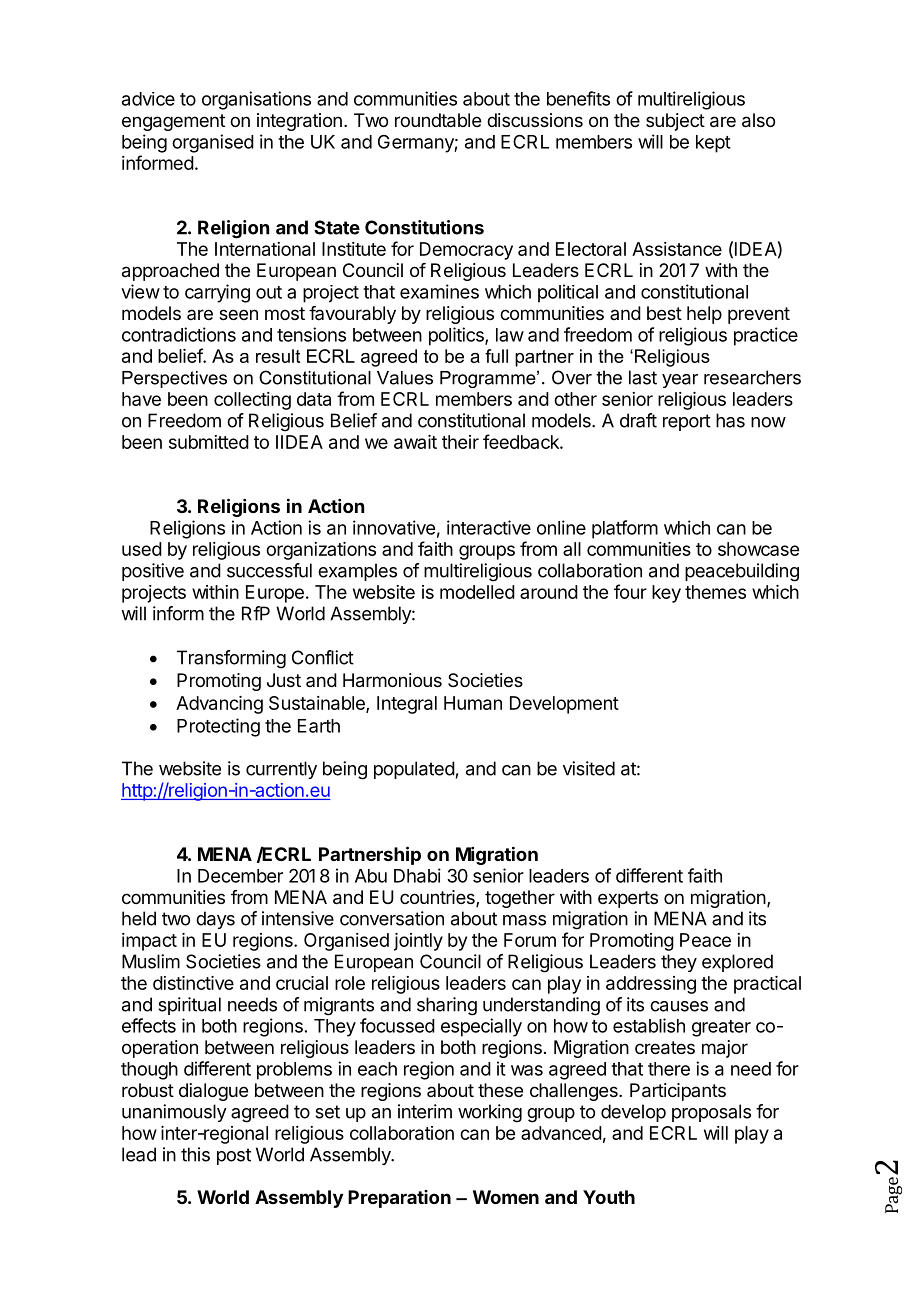 The image size is (924, 1308). Describe the element at coordinates (173, 122) in the screenshot. I see `engagement` at that location.
